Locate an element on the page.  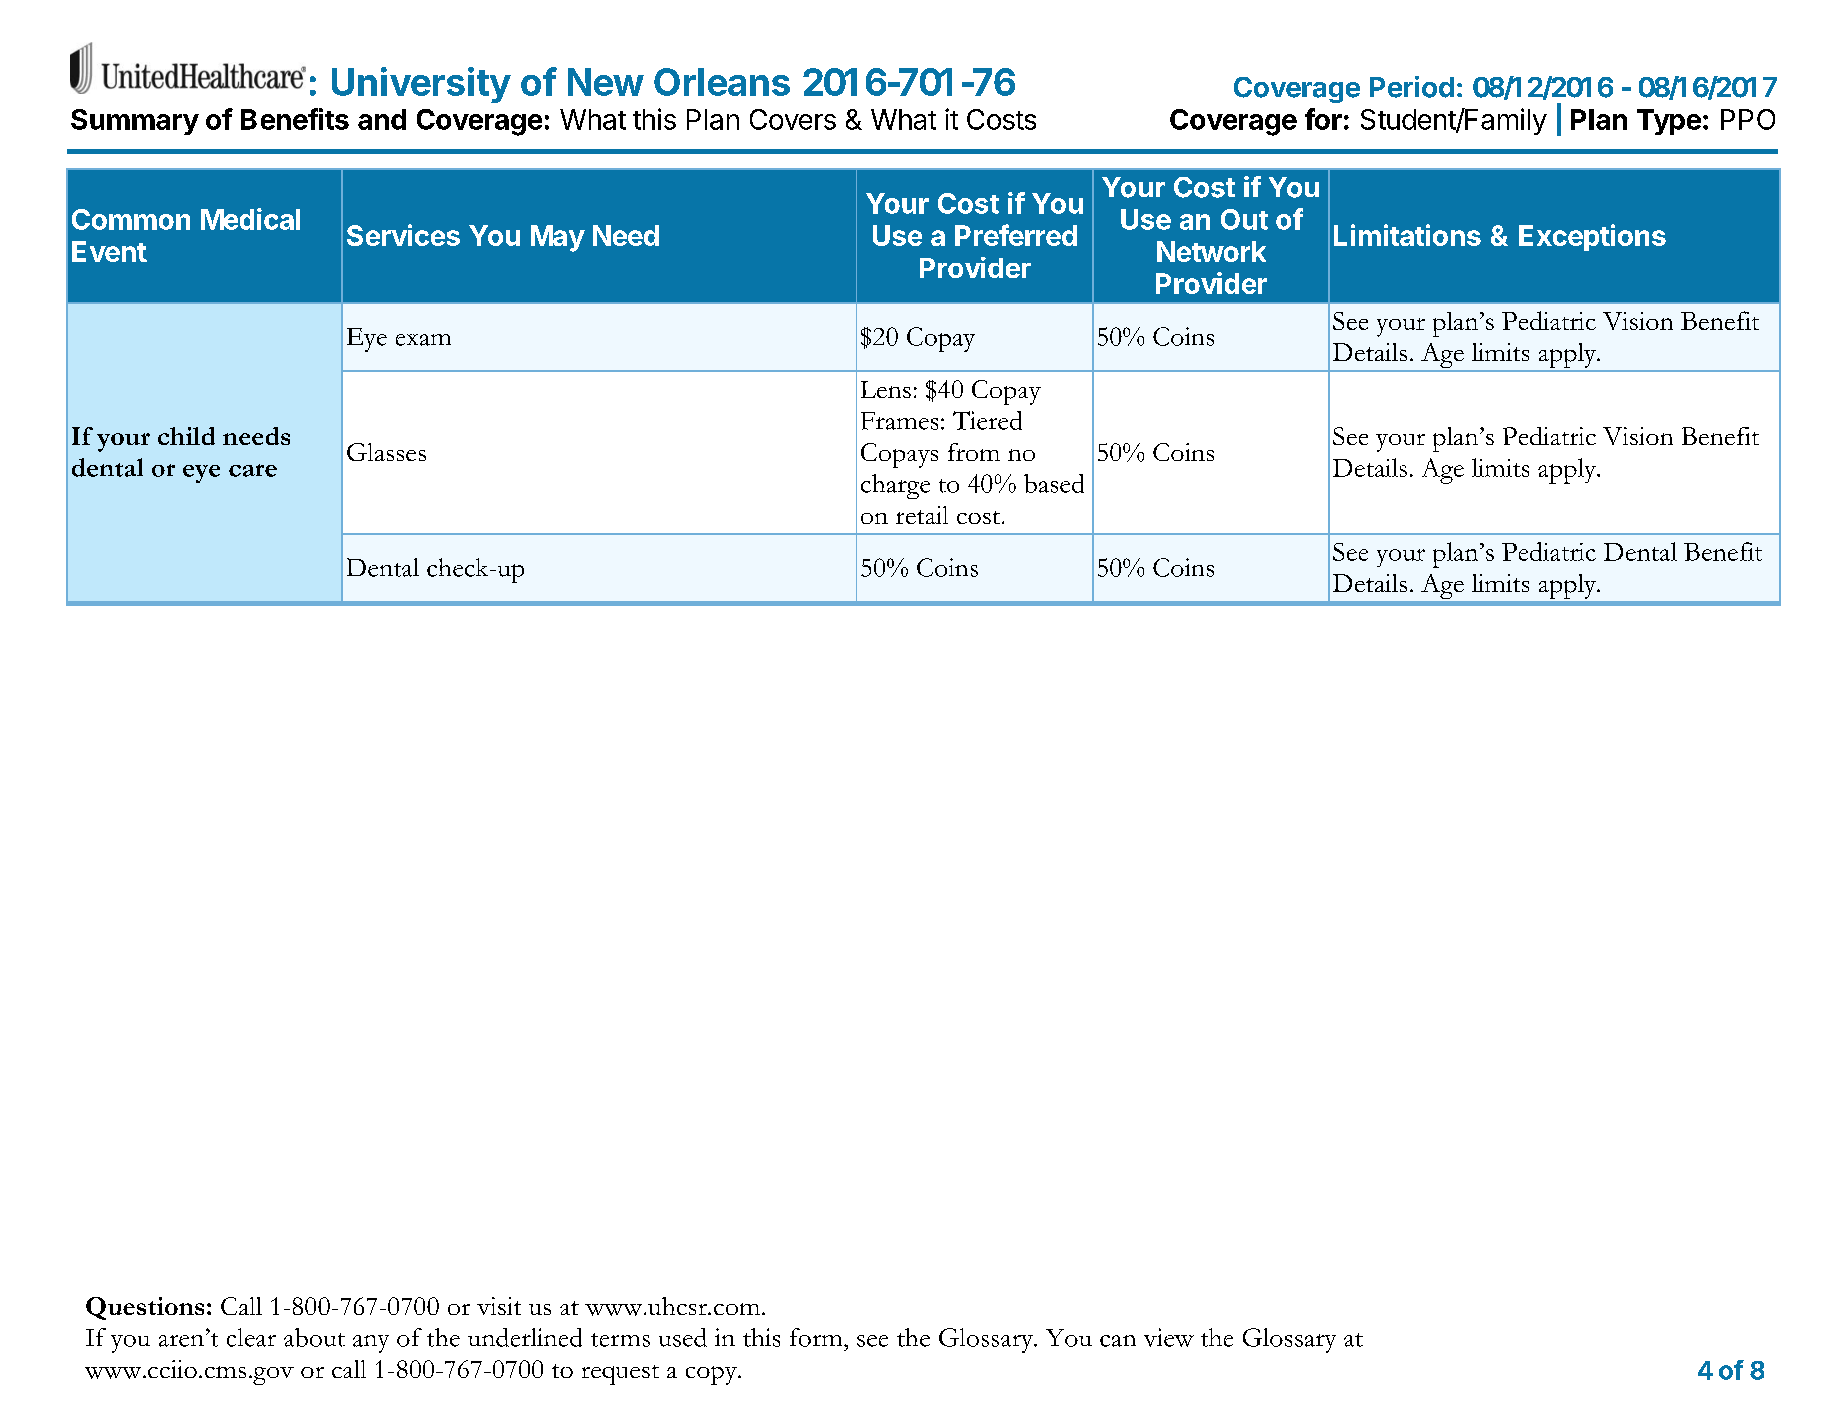
Covers is located at coordinates (793, 119).
